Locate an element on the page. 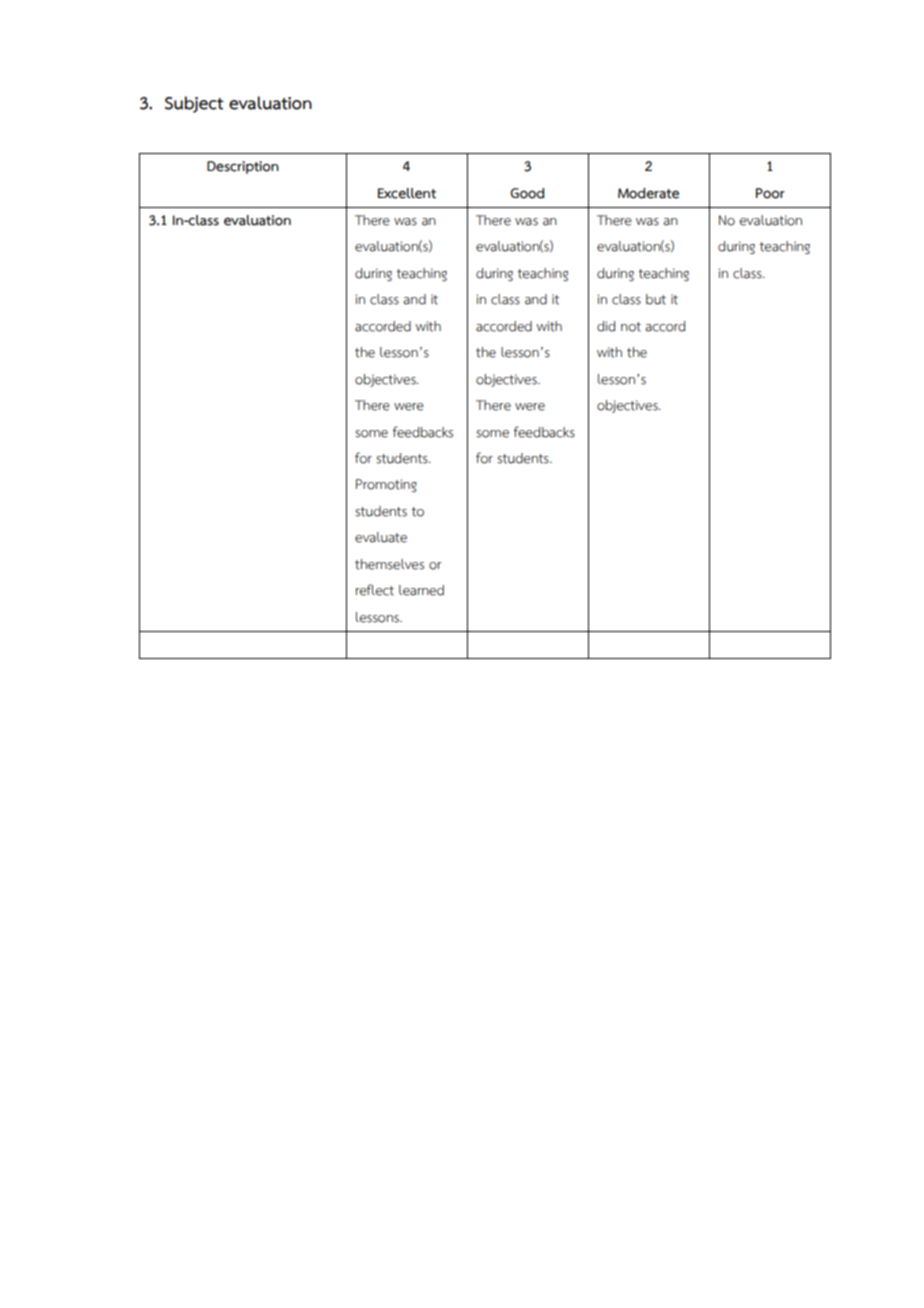 The height and width of the document is (1308, 924). Subject is located at coordinates (194, 104).
